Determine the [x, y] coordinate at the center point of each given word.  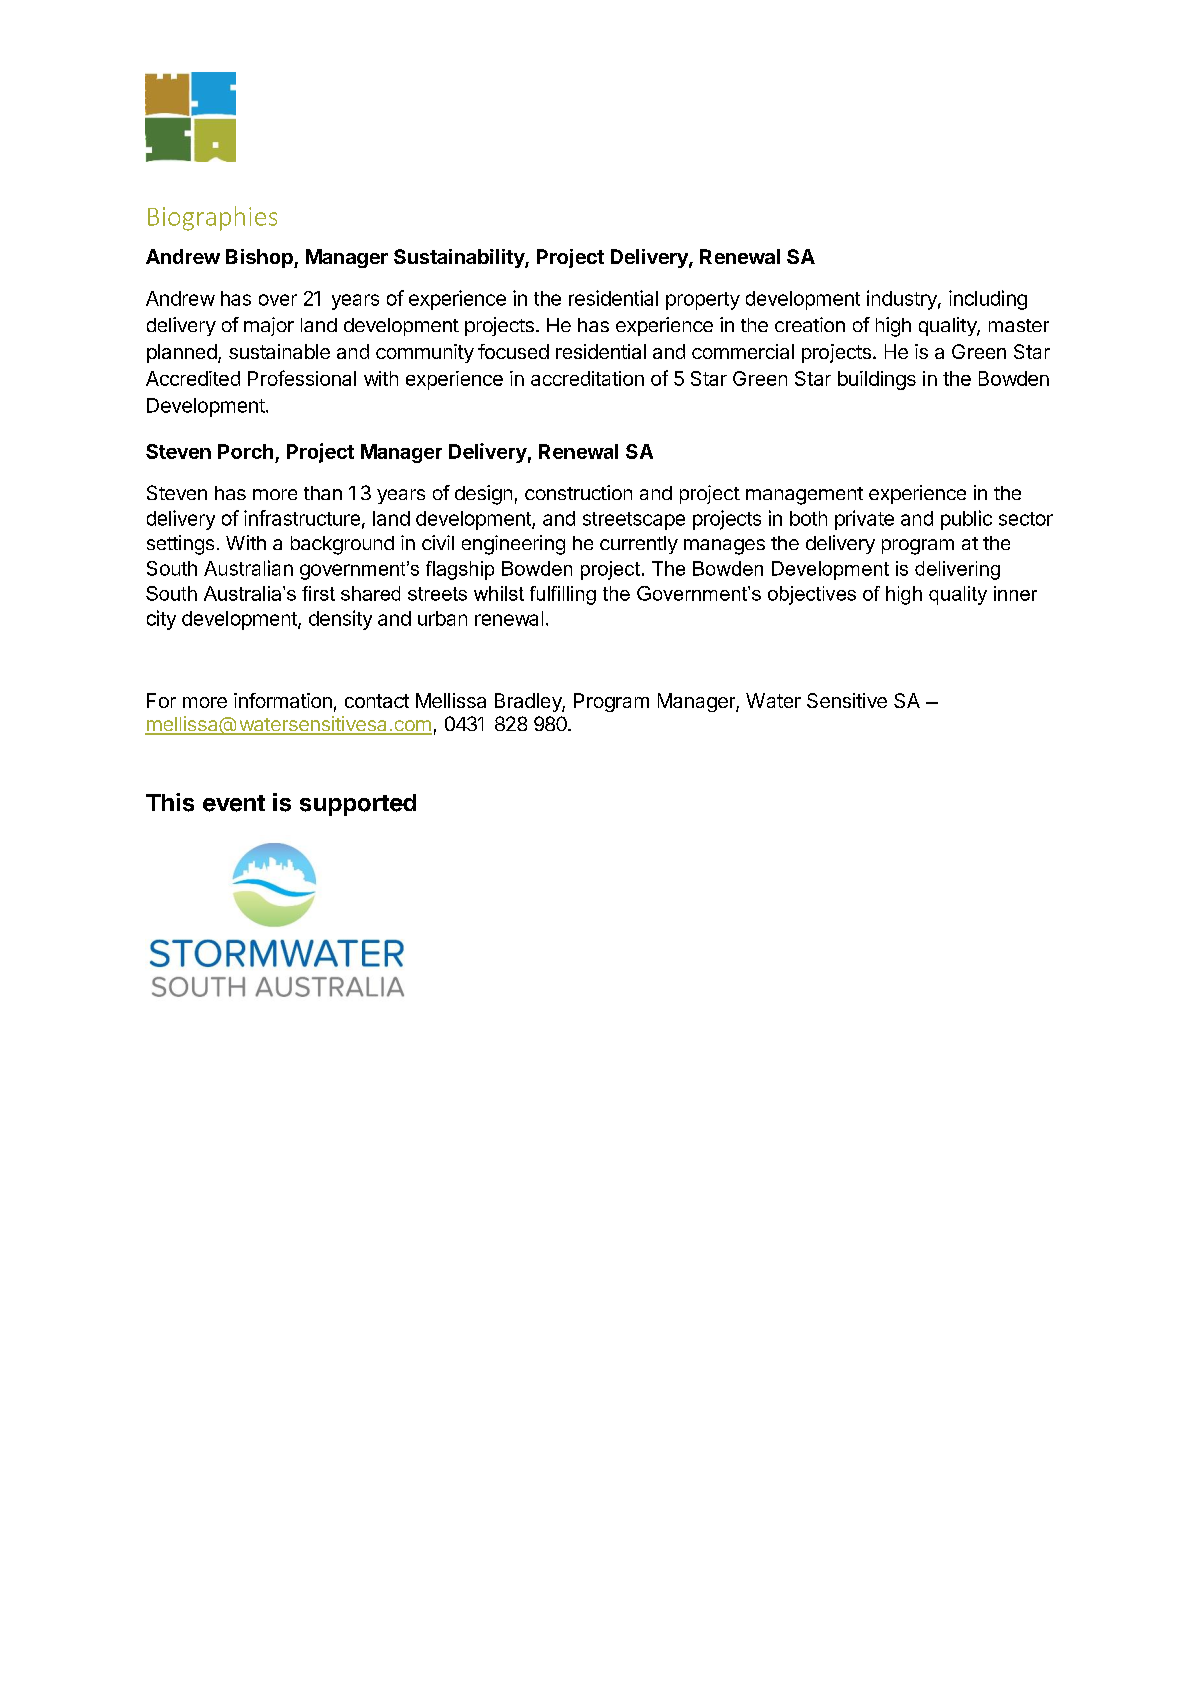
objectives [812, 595]
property [703, 301]
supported [358, 805]
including [988, 300]
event [234, 803]
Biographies [212, 218]
